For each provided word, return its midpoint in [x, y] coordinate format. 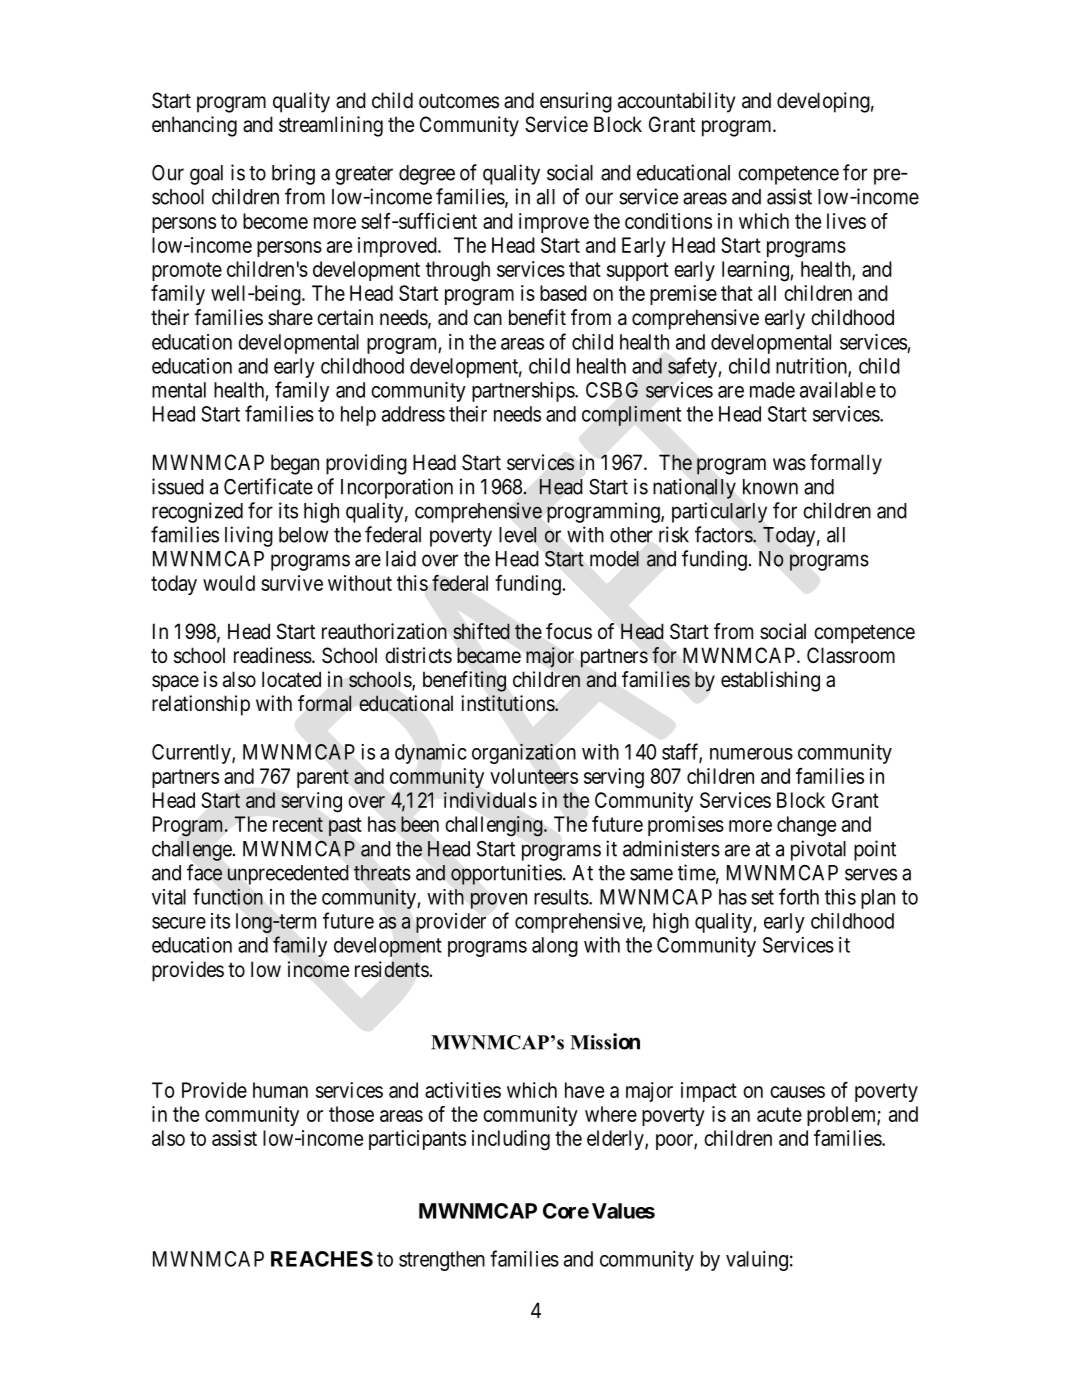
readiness [273, 655]
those [351, 1114]
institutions [508, 703]
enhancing [194, 126]
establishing [770, 681]
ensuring [576, 102]
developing [823, 102]
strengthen [442, 1261]
